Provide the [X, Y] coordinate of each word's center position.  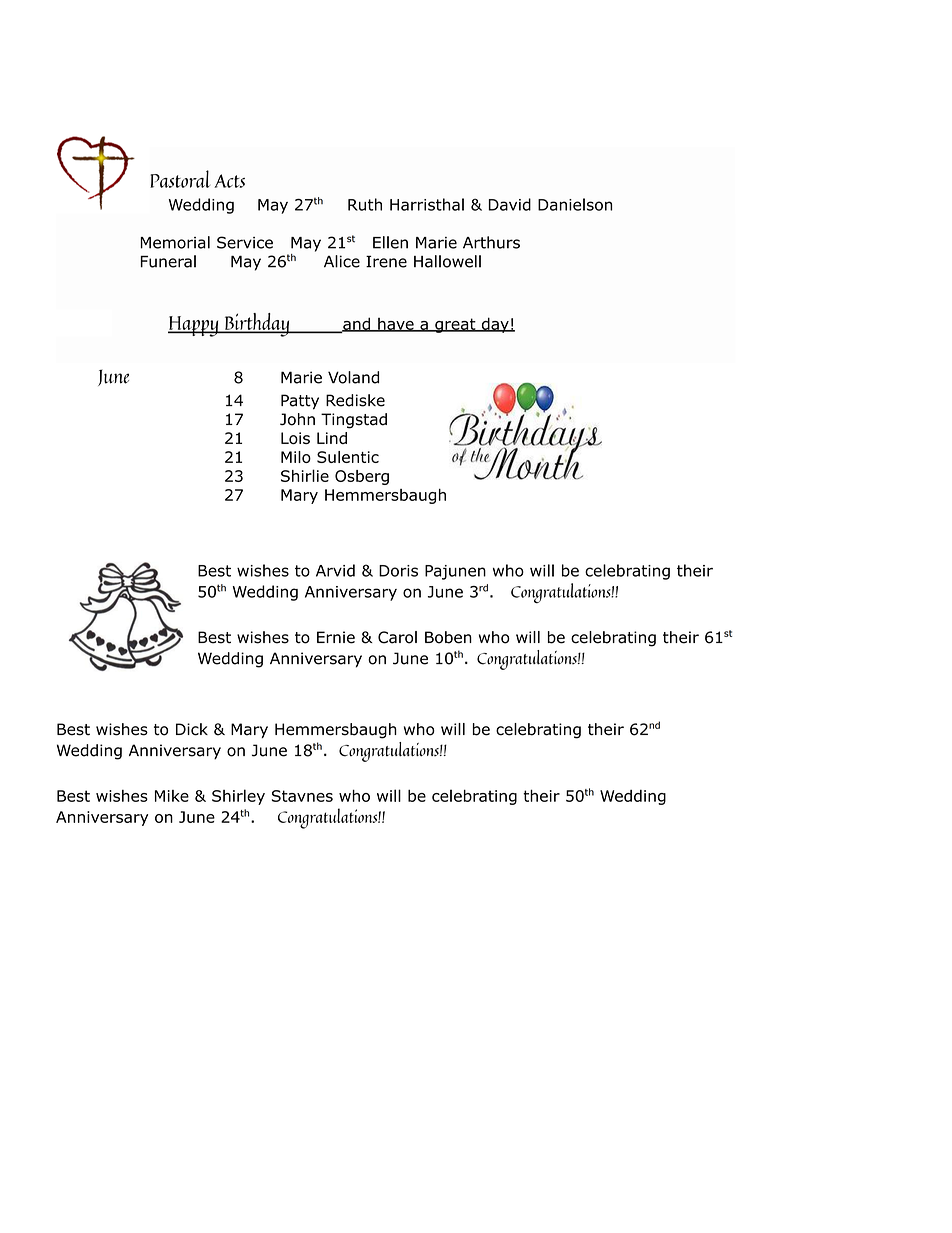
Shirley [238, 797]
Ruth [365, 204]
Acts [229, 181]
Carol [397, 637]
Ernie [336, 637]
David [510, 204]
